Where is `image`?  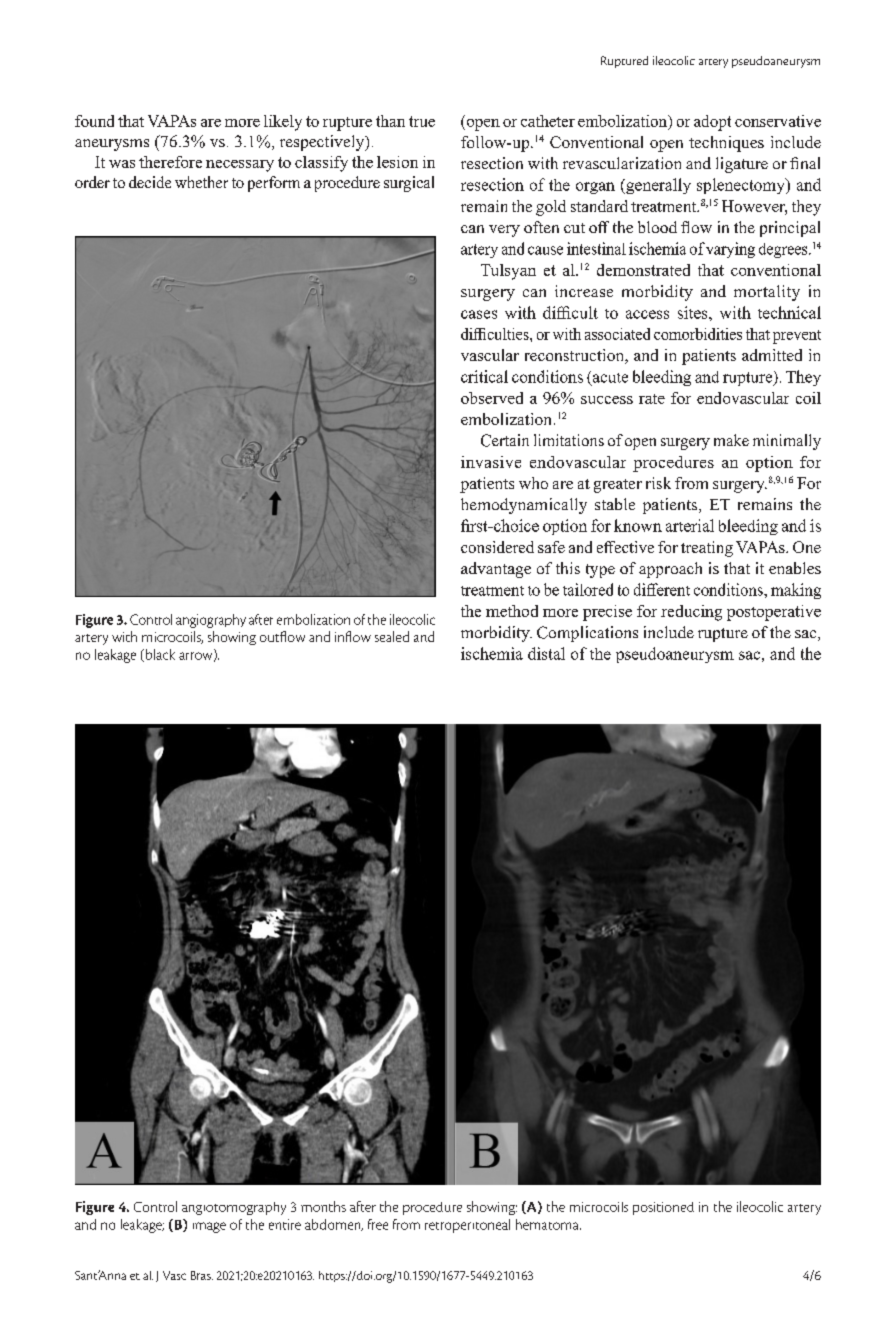 image is located at coordinates (209, 1227).
